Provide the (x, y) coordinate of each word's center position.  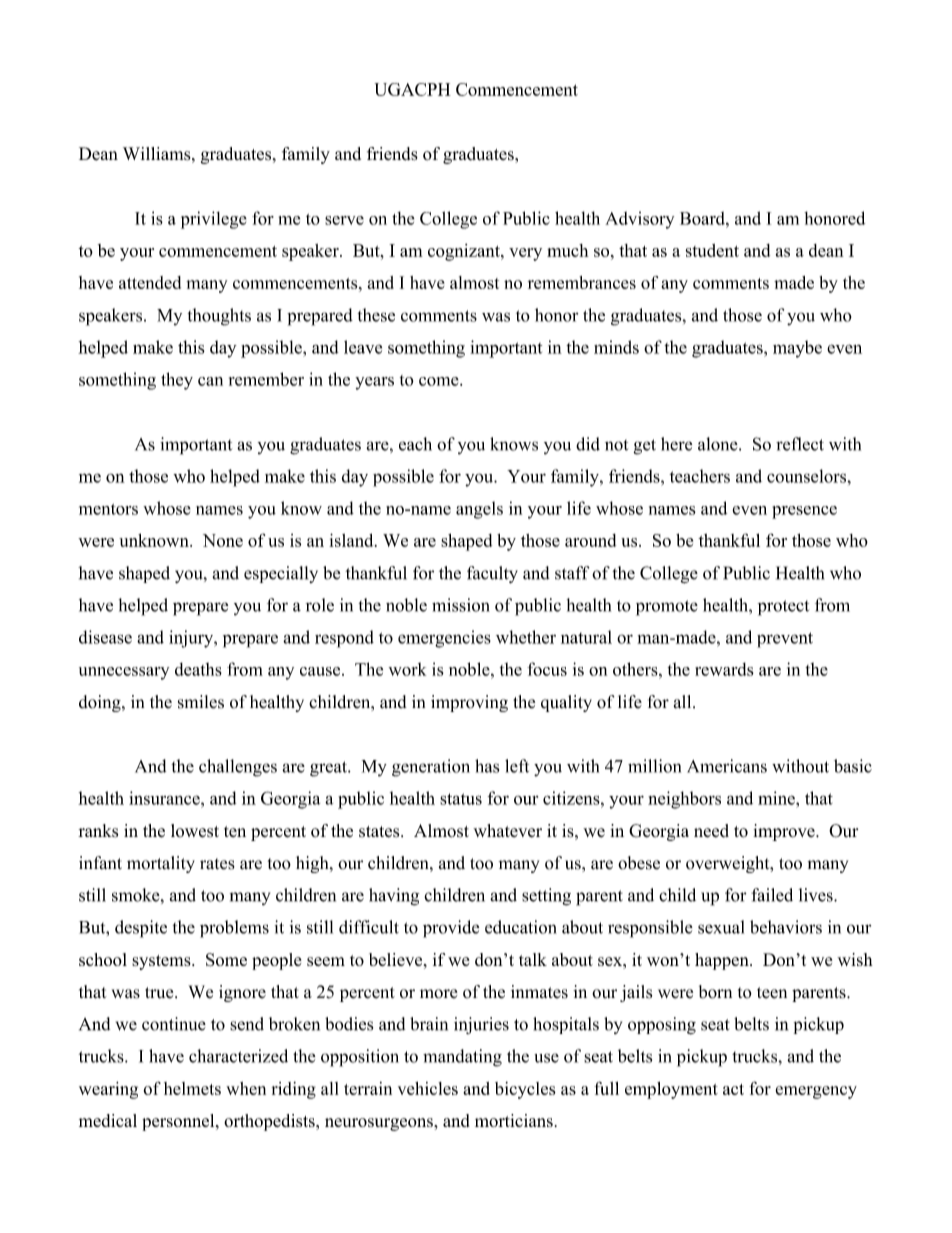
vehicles (428, 1088)
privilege (214, 220)
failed (772, 895)
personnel (179, 1122)
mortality (161, 864)
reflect (800, 444)
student (712, 250)
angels (479, 510)
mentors (108, 509)
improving (469, 703)
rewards (724, 669)
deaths (198, 669)
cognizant (465, 252)
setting (546, 897)
